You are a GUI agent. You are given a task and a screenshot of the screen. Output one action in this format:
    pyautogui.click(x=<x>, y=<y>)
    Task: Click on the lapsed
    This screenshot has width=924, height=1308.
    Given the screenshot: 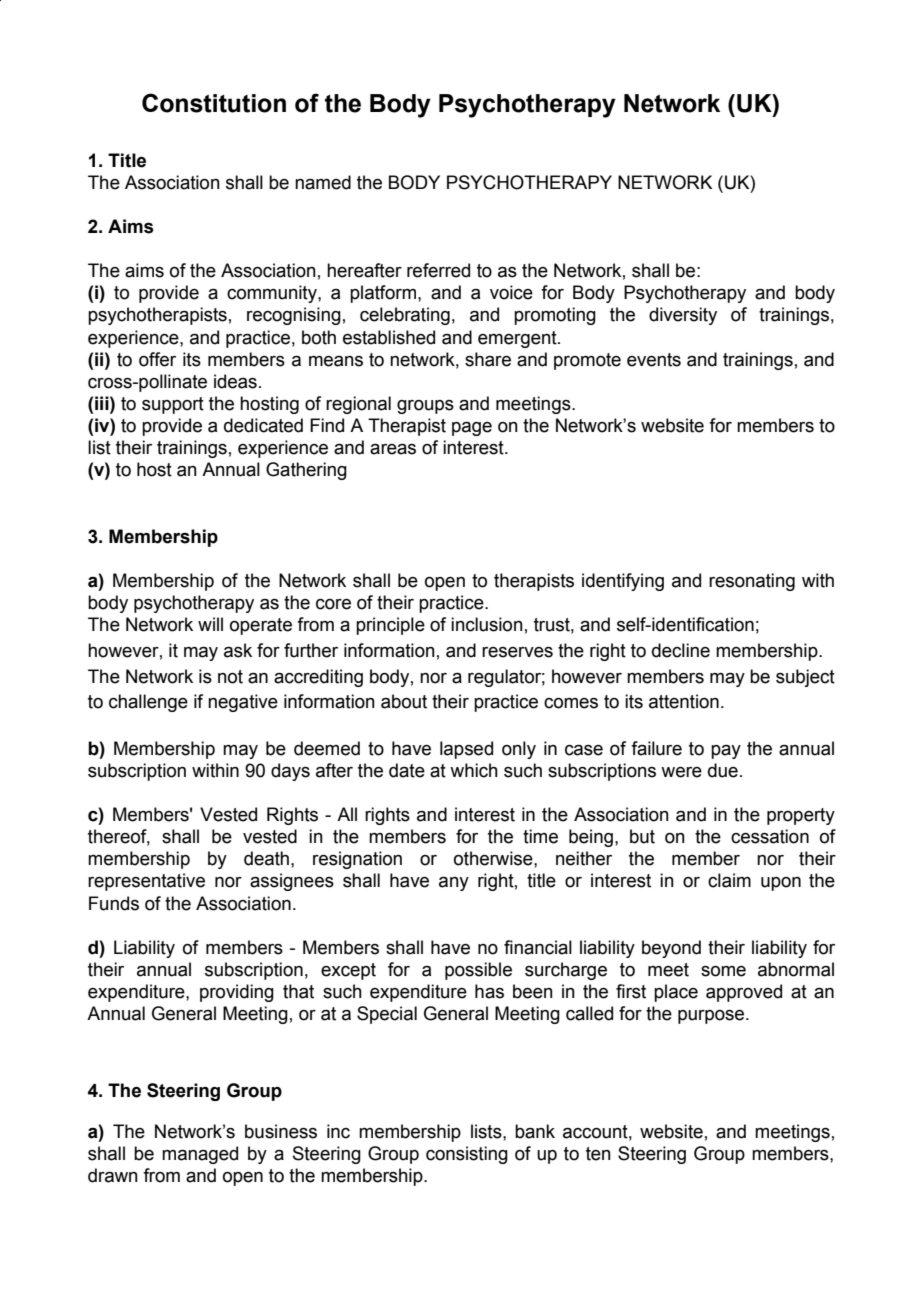 What is the action you would take?
    pyautogui.click(x=466, y=750)
